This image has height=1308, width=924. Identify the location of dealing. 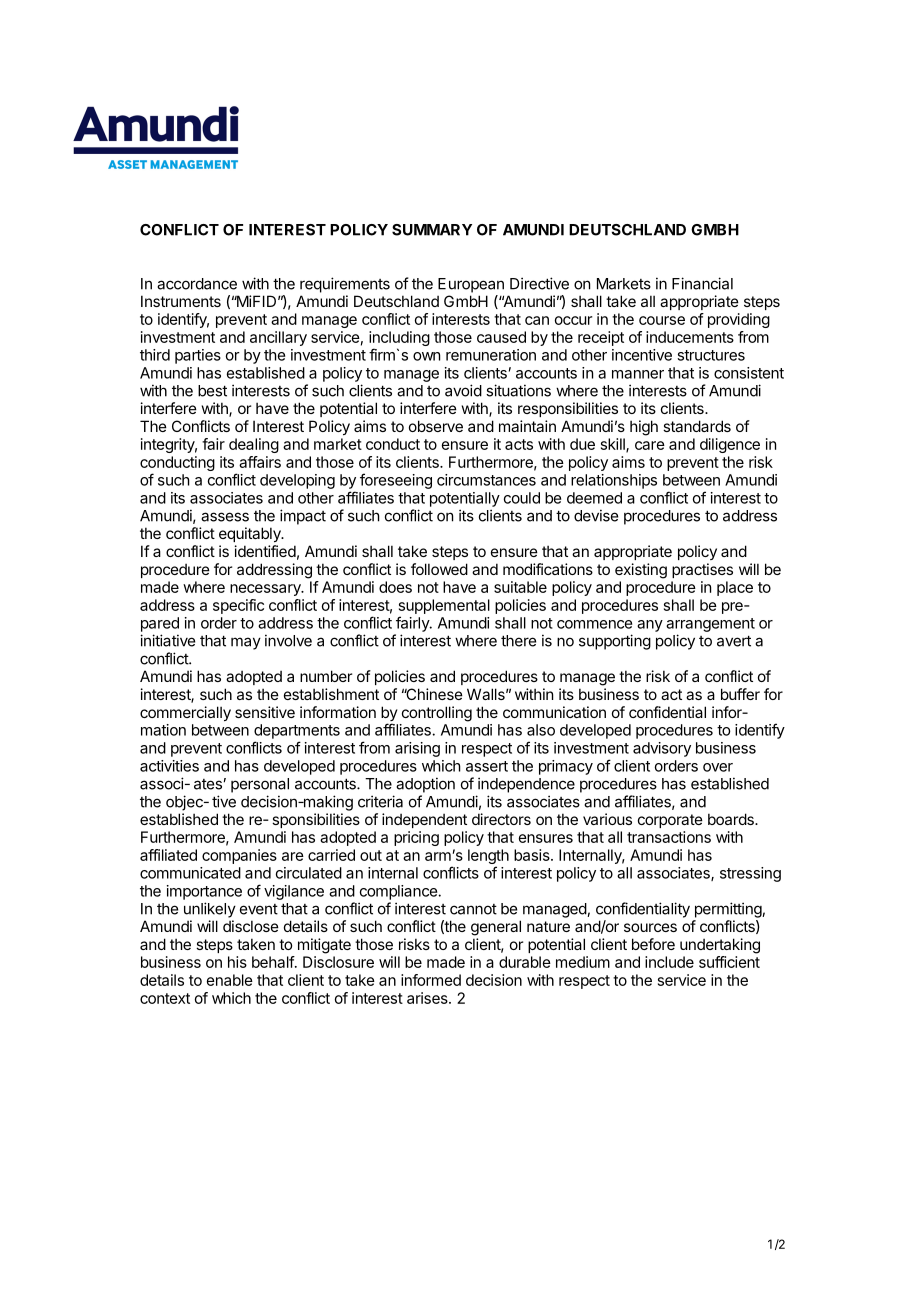
(254, 445).
